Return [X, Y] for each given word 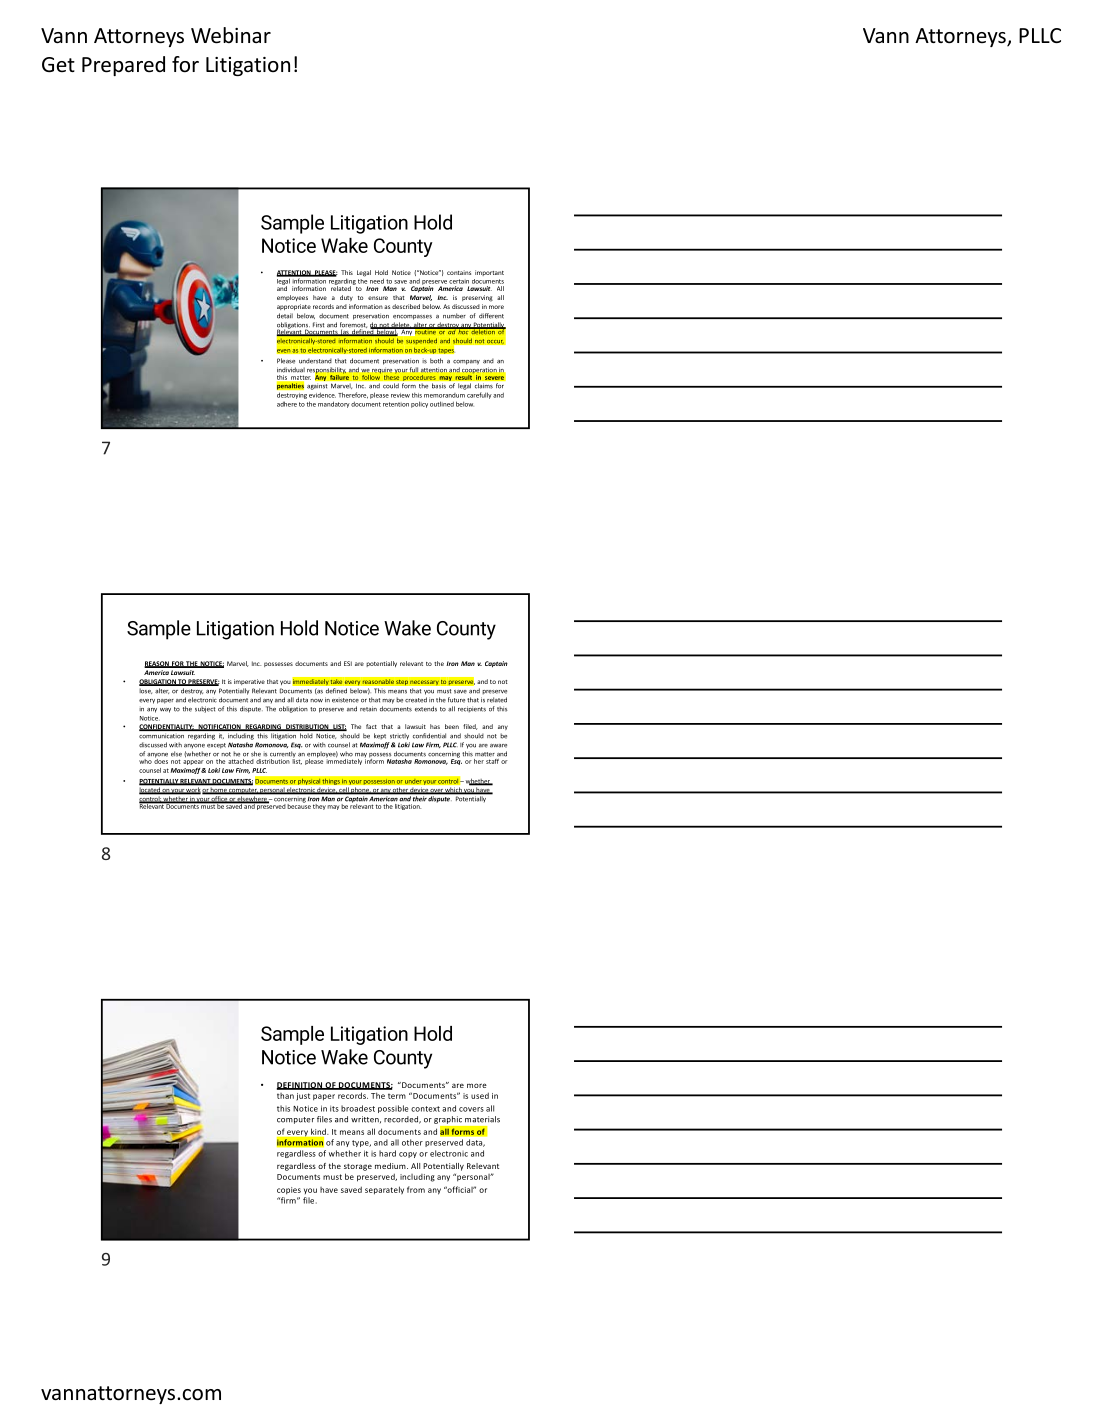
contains [459, 272]
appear [193, 762]
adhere [287, 404]
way [165, 710]
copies [289, 1191]
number [454, 316]
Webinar [231, 35]
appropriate [294, 307]
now [316, 701]
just [303, 1097]
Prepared [123, 66]
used [480, 1095]
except [216, 746]
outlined [442, 404]
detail [285, 316]
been [452, 726]
